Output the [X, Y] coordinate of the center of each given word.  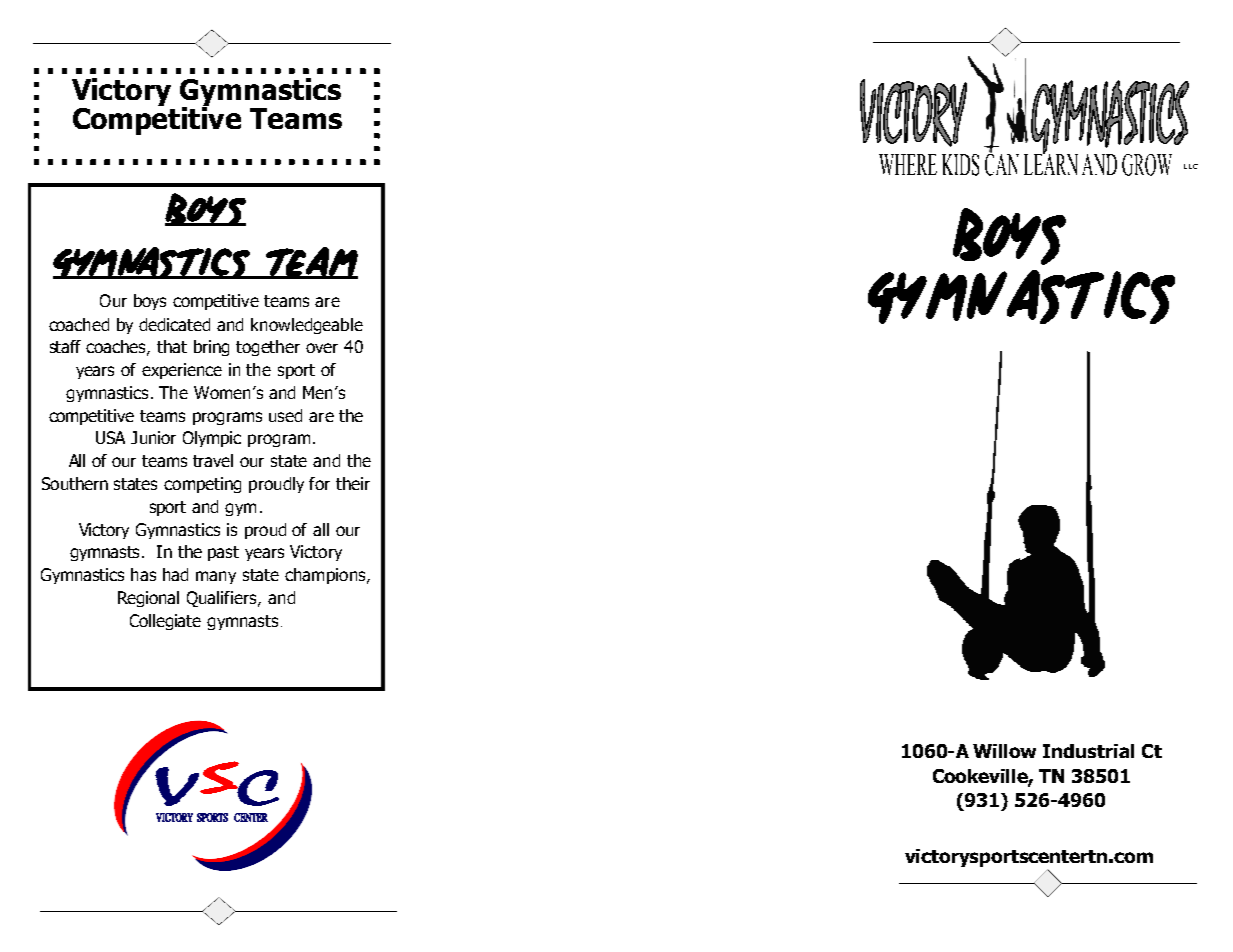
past [223, 553]
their [353, 483]
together [268, 348]
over [322, 348]
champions [326, 576]
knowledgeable [307, 326]
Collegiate [165, 622]
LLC [1191, 166]
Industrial [1088, 751]
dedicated [174, 324]
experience [182, 371]
